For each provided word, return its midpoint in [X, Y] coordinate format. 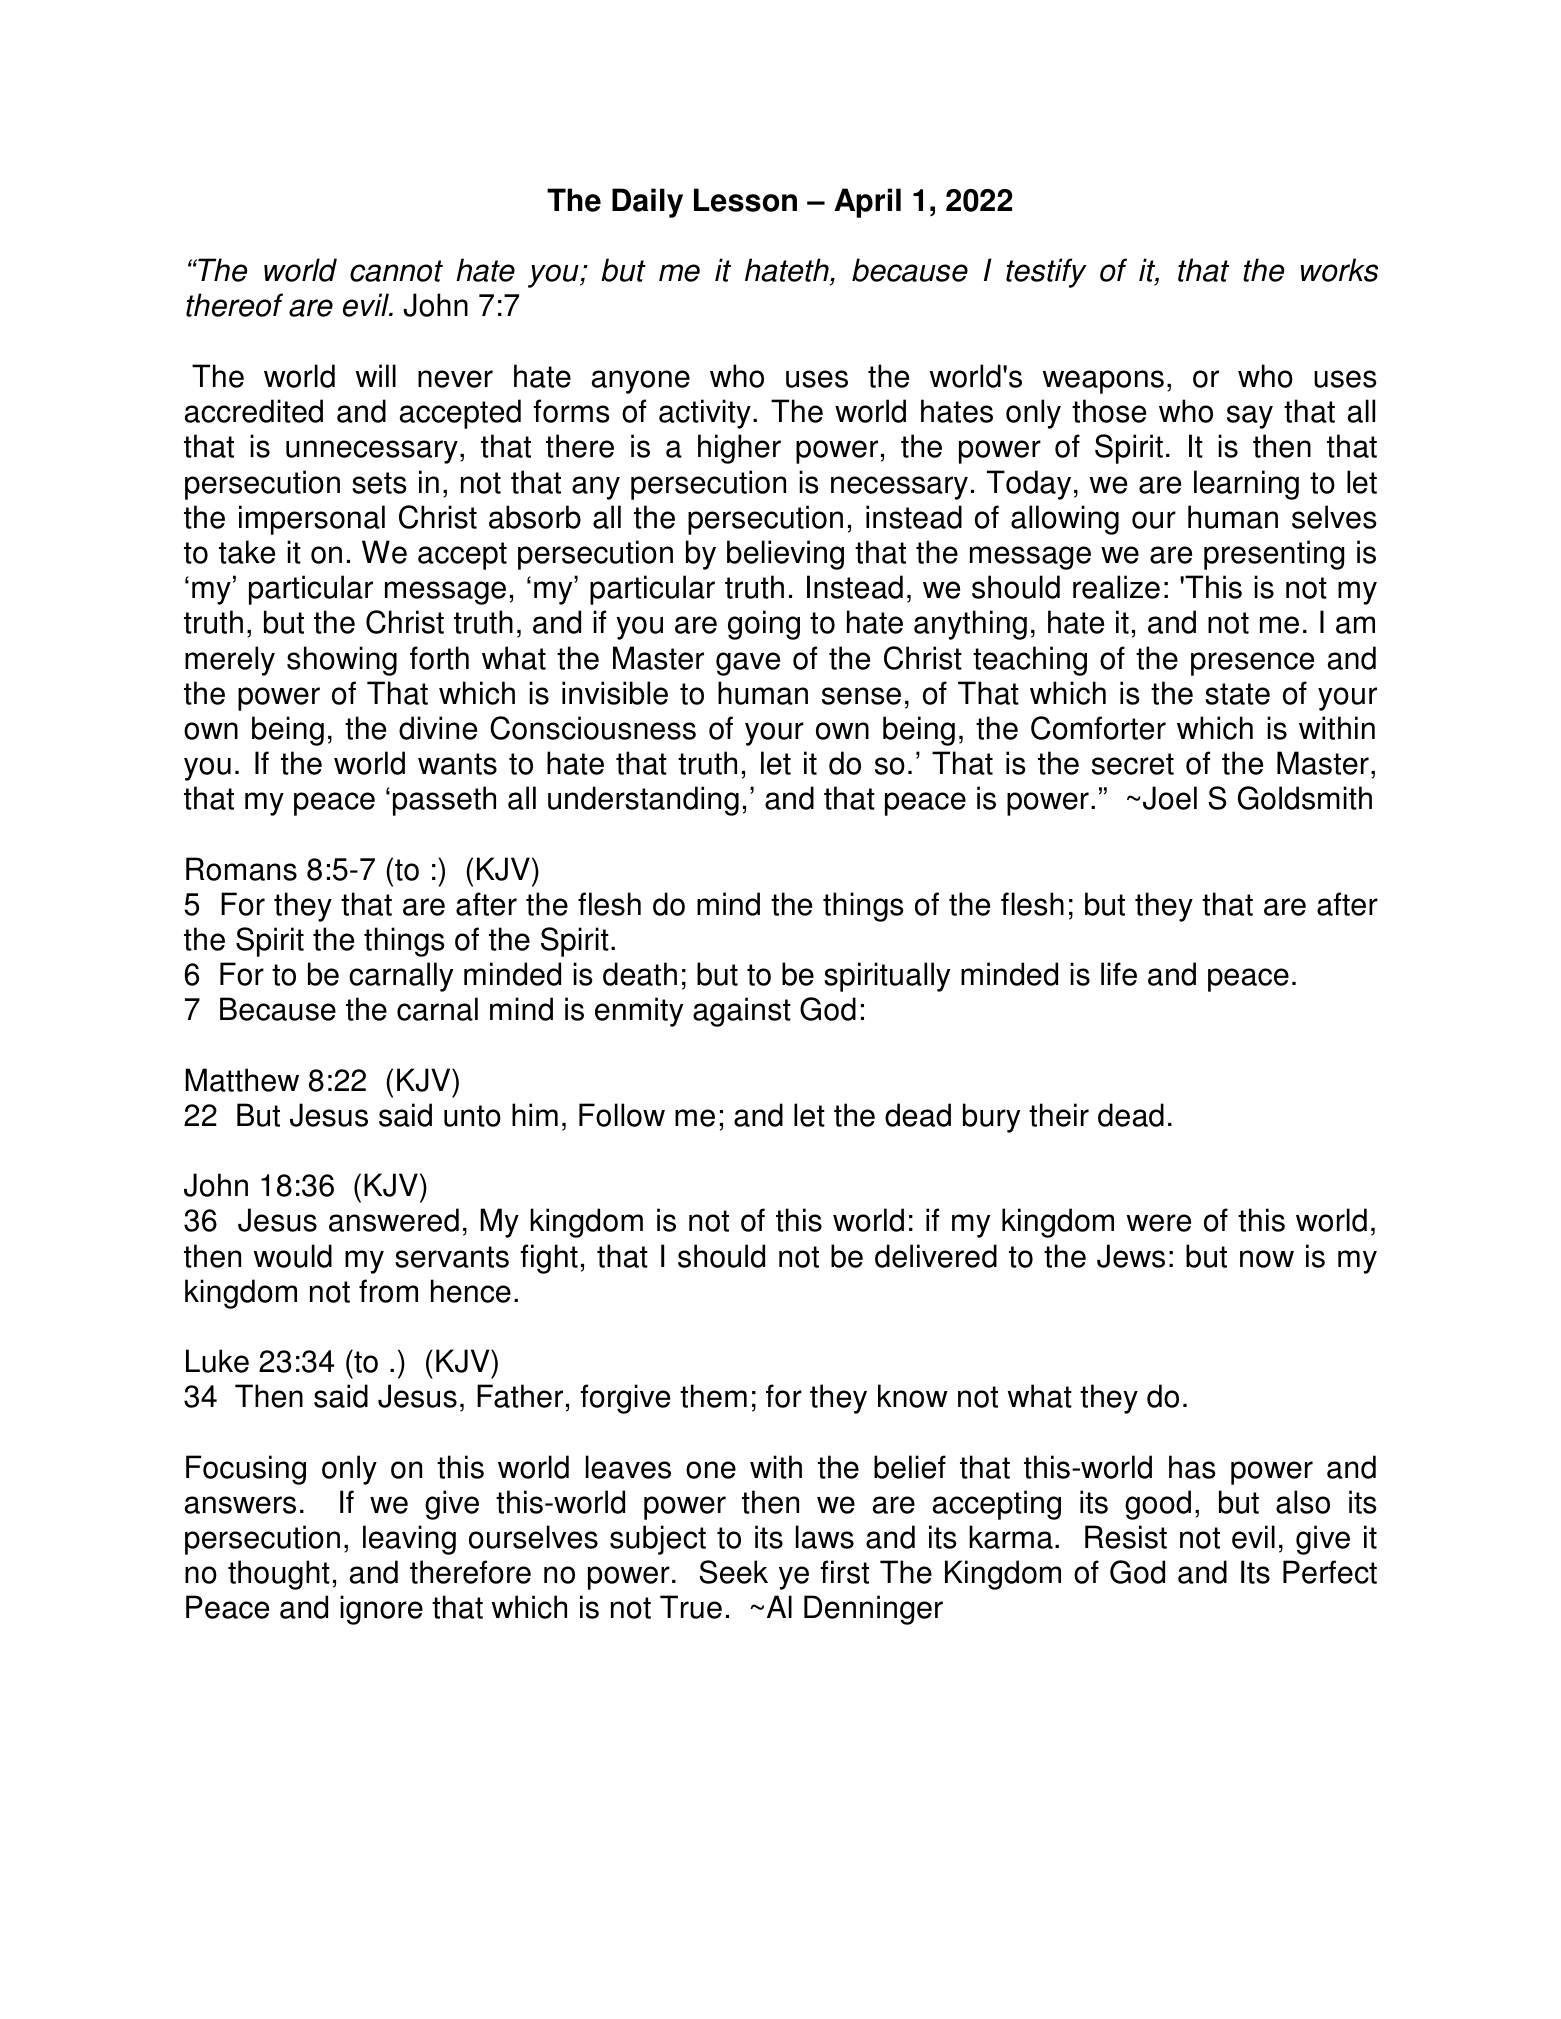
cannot [396, 271]
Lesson [745, 200]
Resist [1126, 1537]
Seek [733, 1572]
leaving [409, 1540]
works [1339, 270]
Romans [241, 869]
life [1119, 974]
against [742, 1012]
